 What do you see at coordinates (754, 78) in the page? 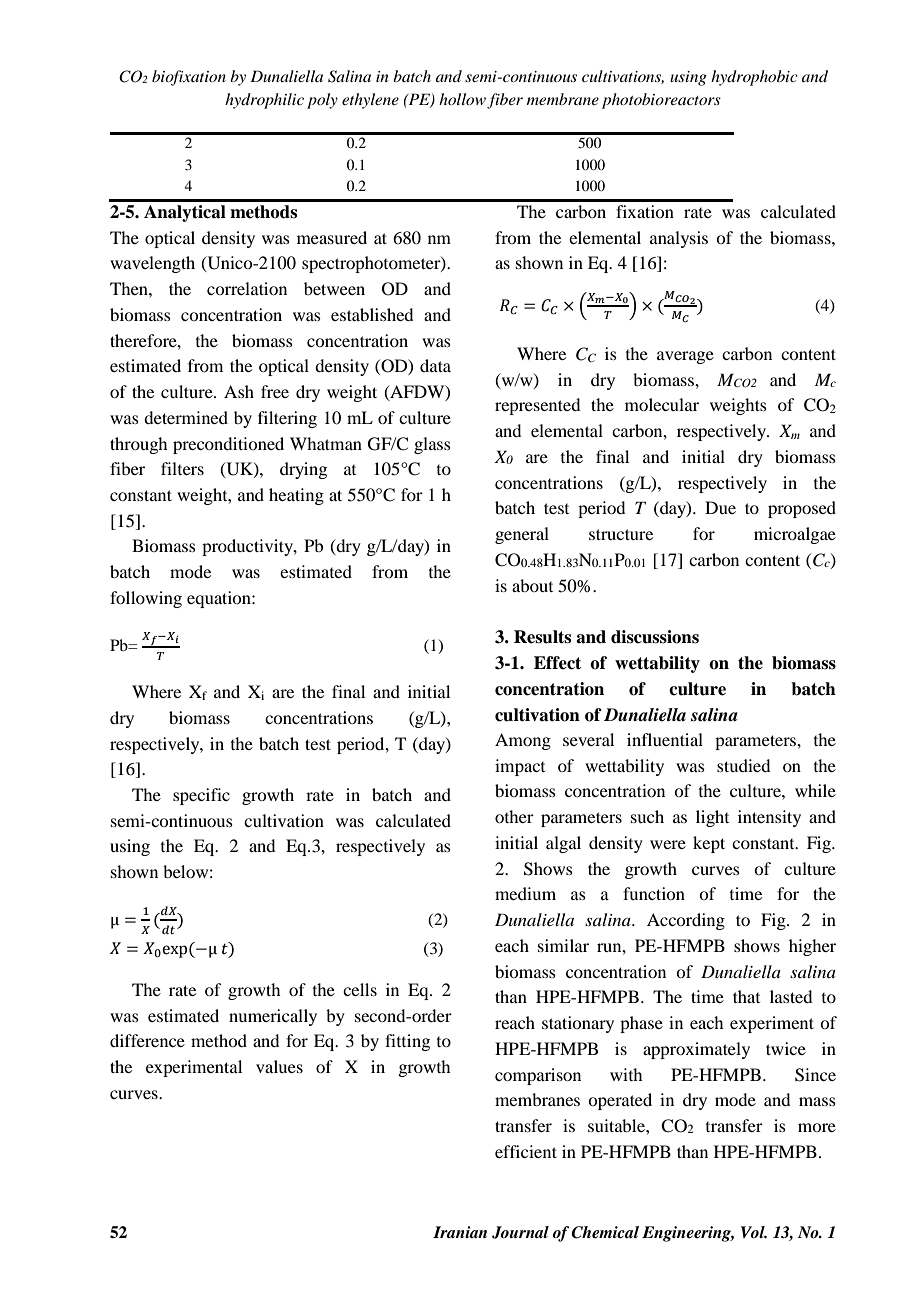
I see `hydrophobic` at bounding box center [754, 78].
